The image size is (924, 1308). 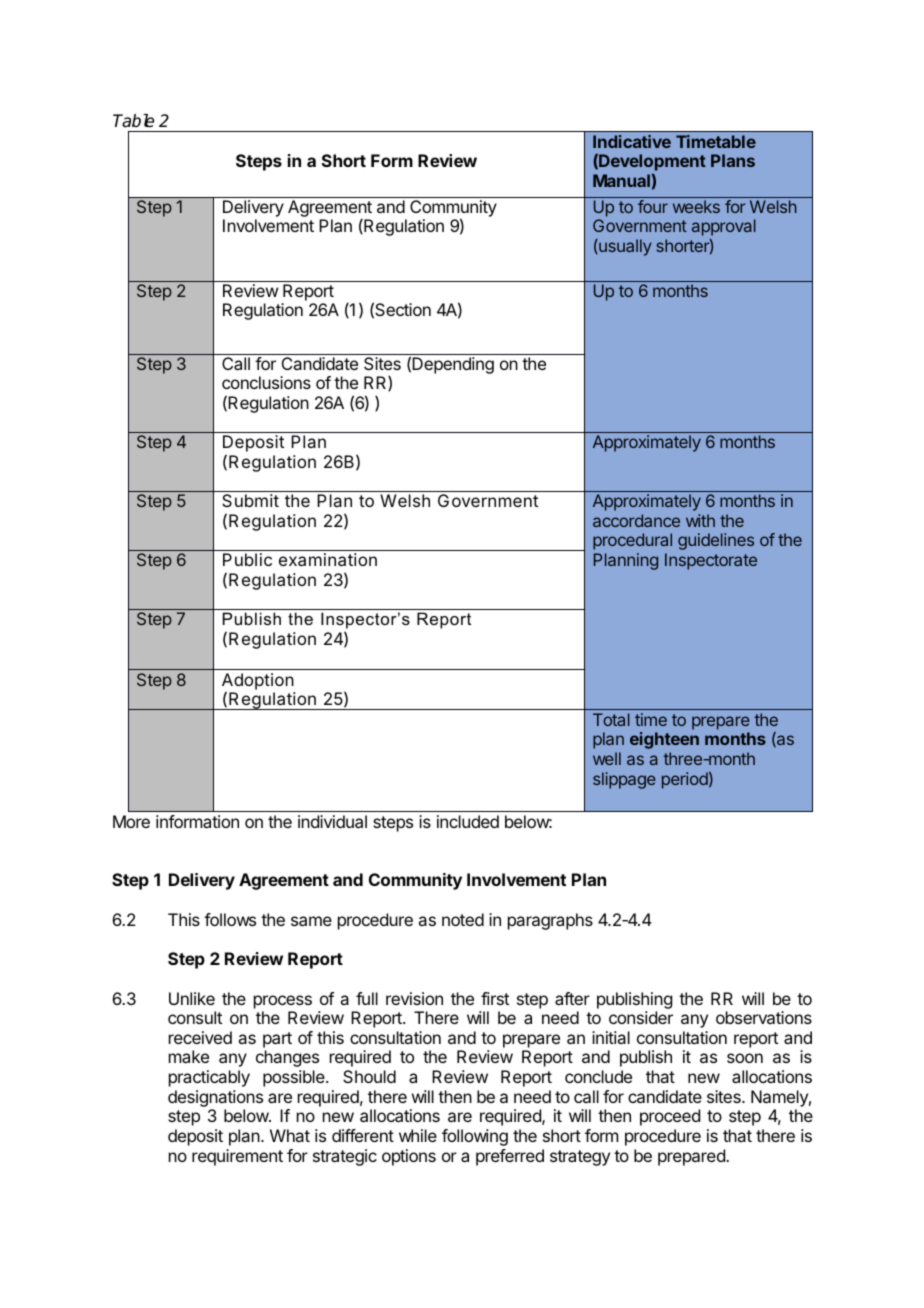 I want to click on Public, so click(x=247, y=559).
